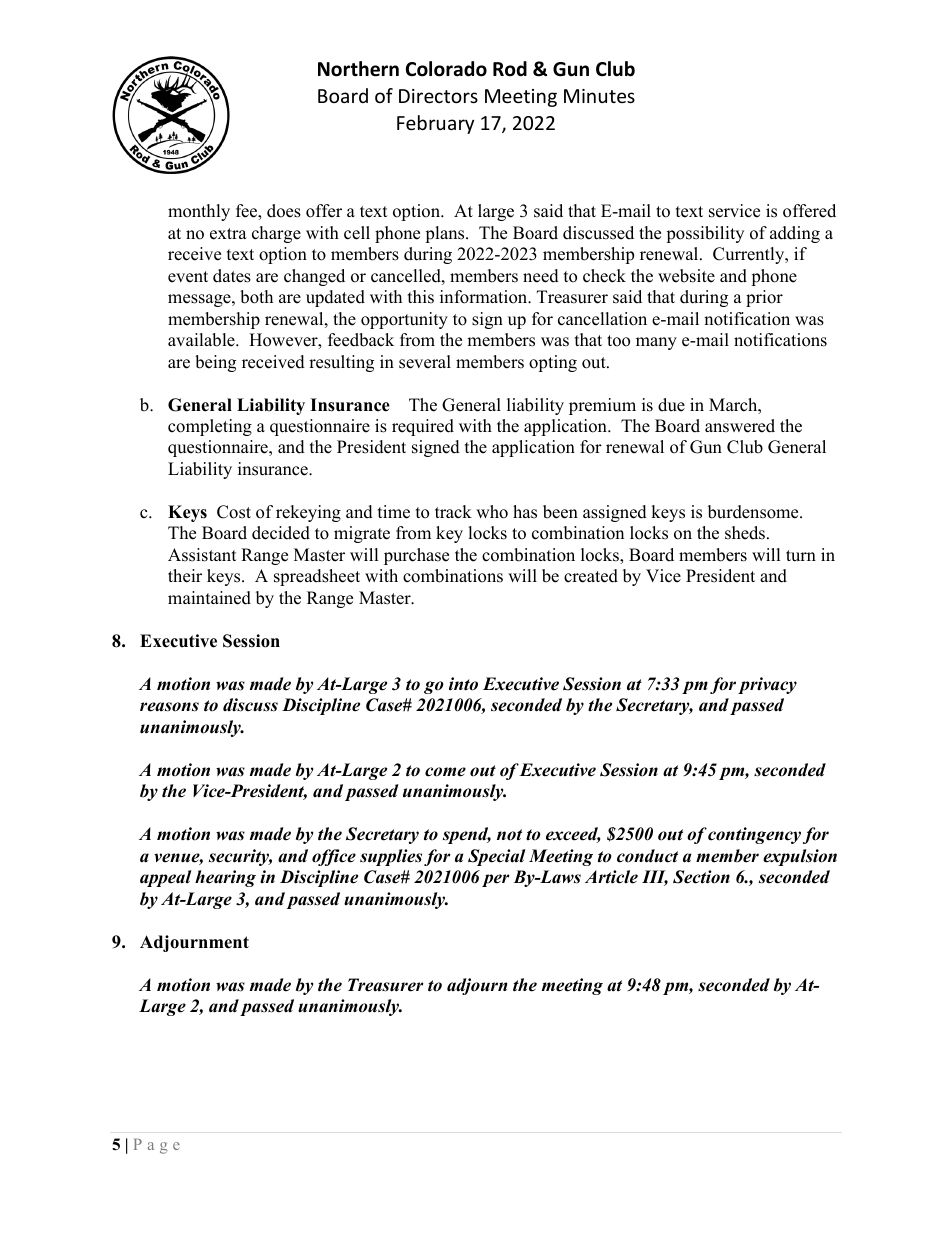 The width and height of the screenshot is (952, 1233). Describe the element at coordinates (497, 857) in the screenshot. I see `Special` at that location.
